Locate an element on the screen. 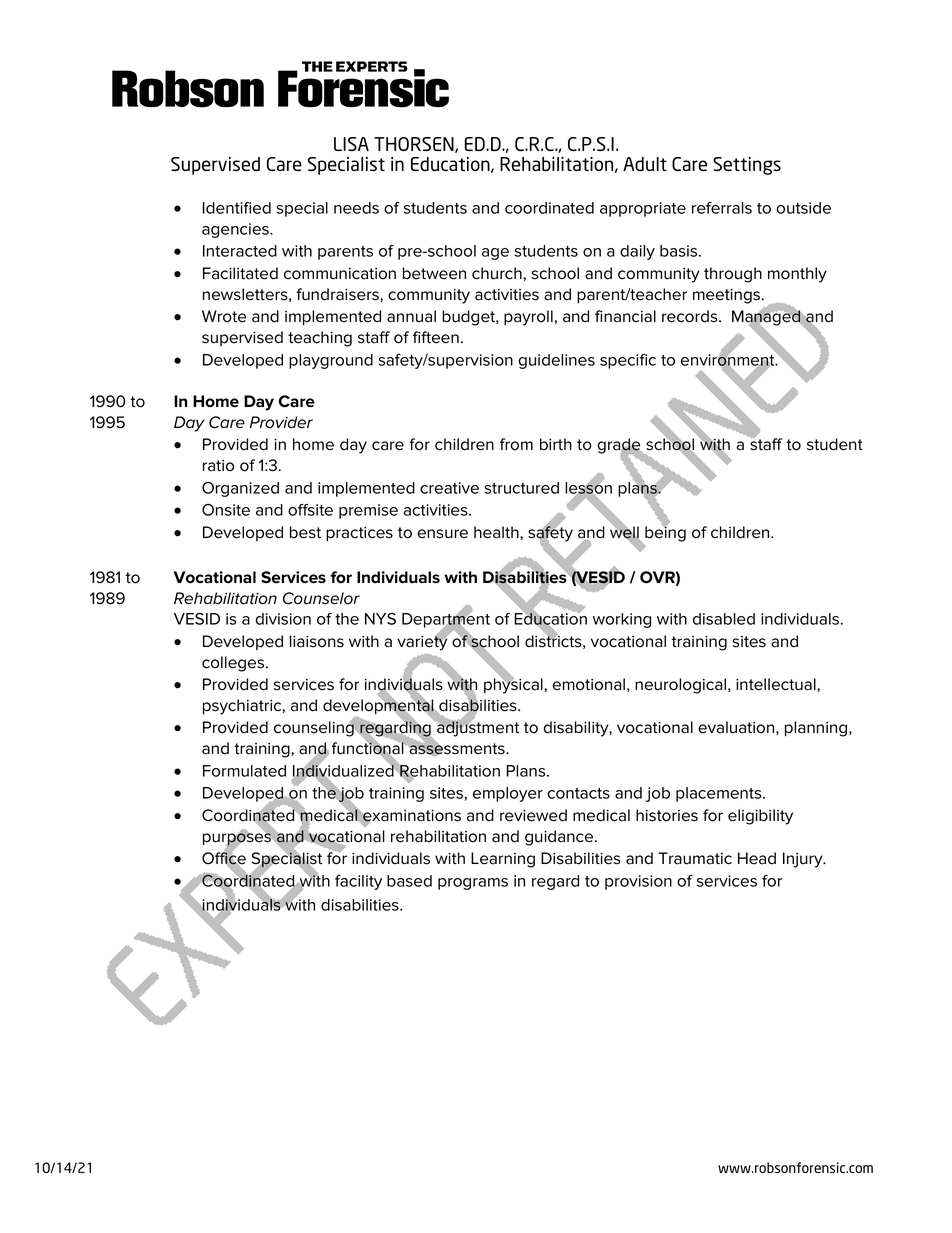 The width and height of the screenshot is (952, 1233). health is located at coordinates (497, 532).
